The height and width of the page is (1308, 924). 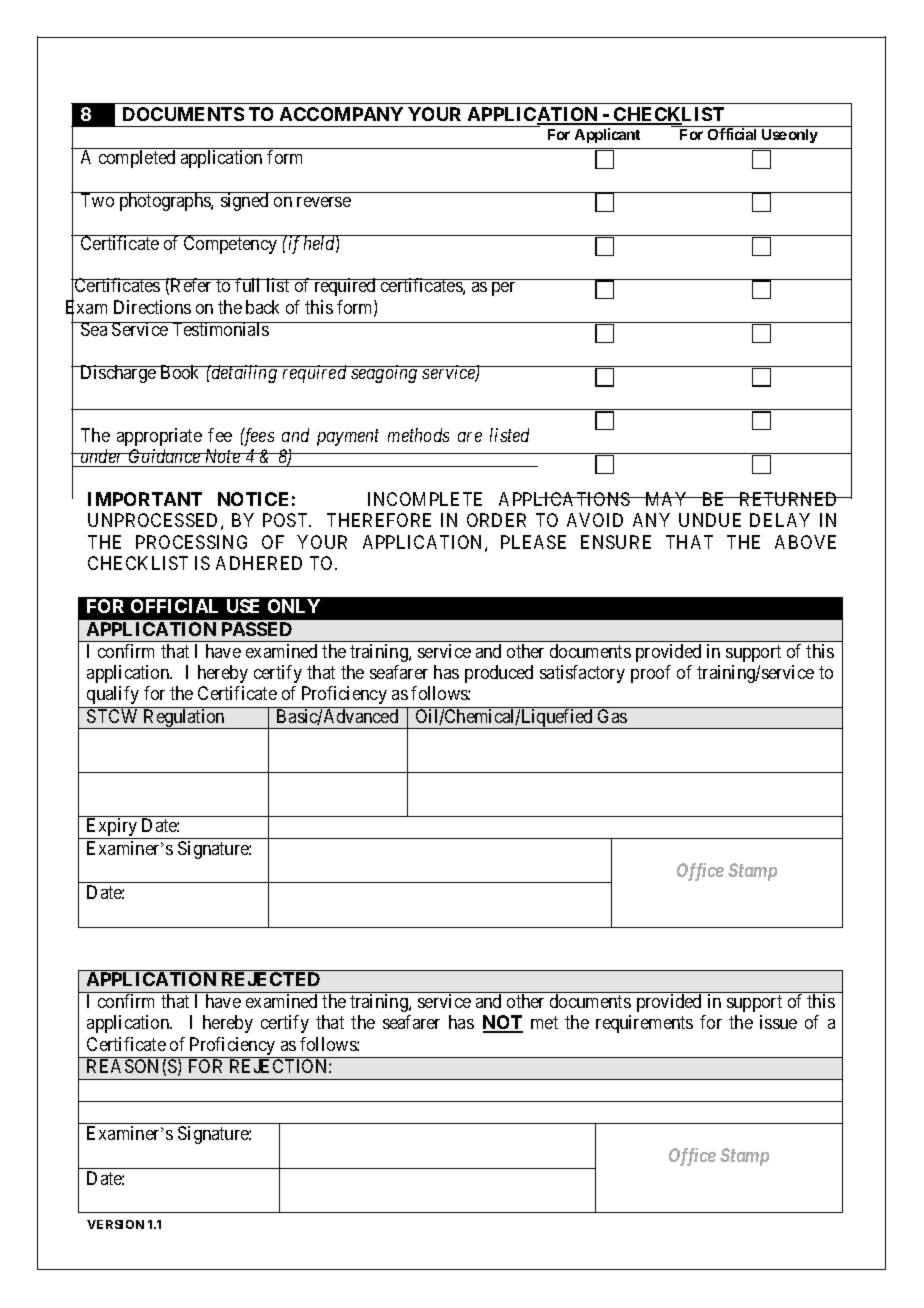 I want to click on produced, so click(x=499, y=674).
